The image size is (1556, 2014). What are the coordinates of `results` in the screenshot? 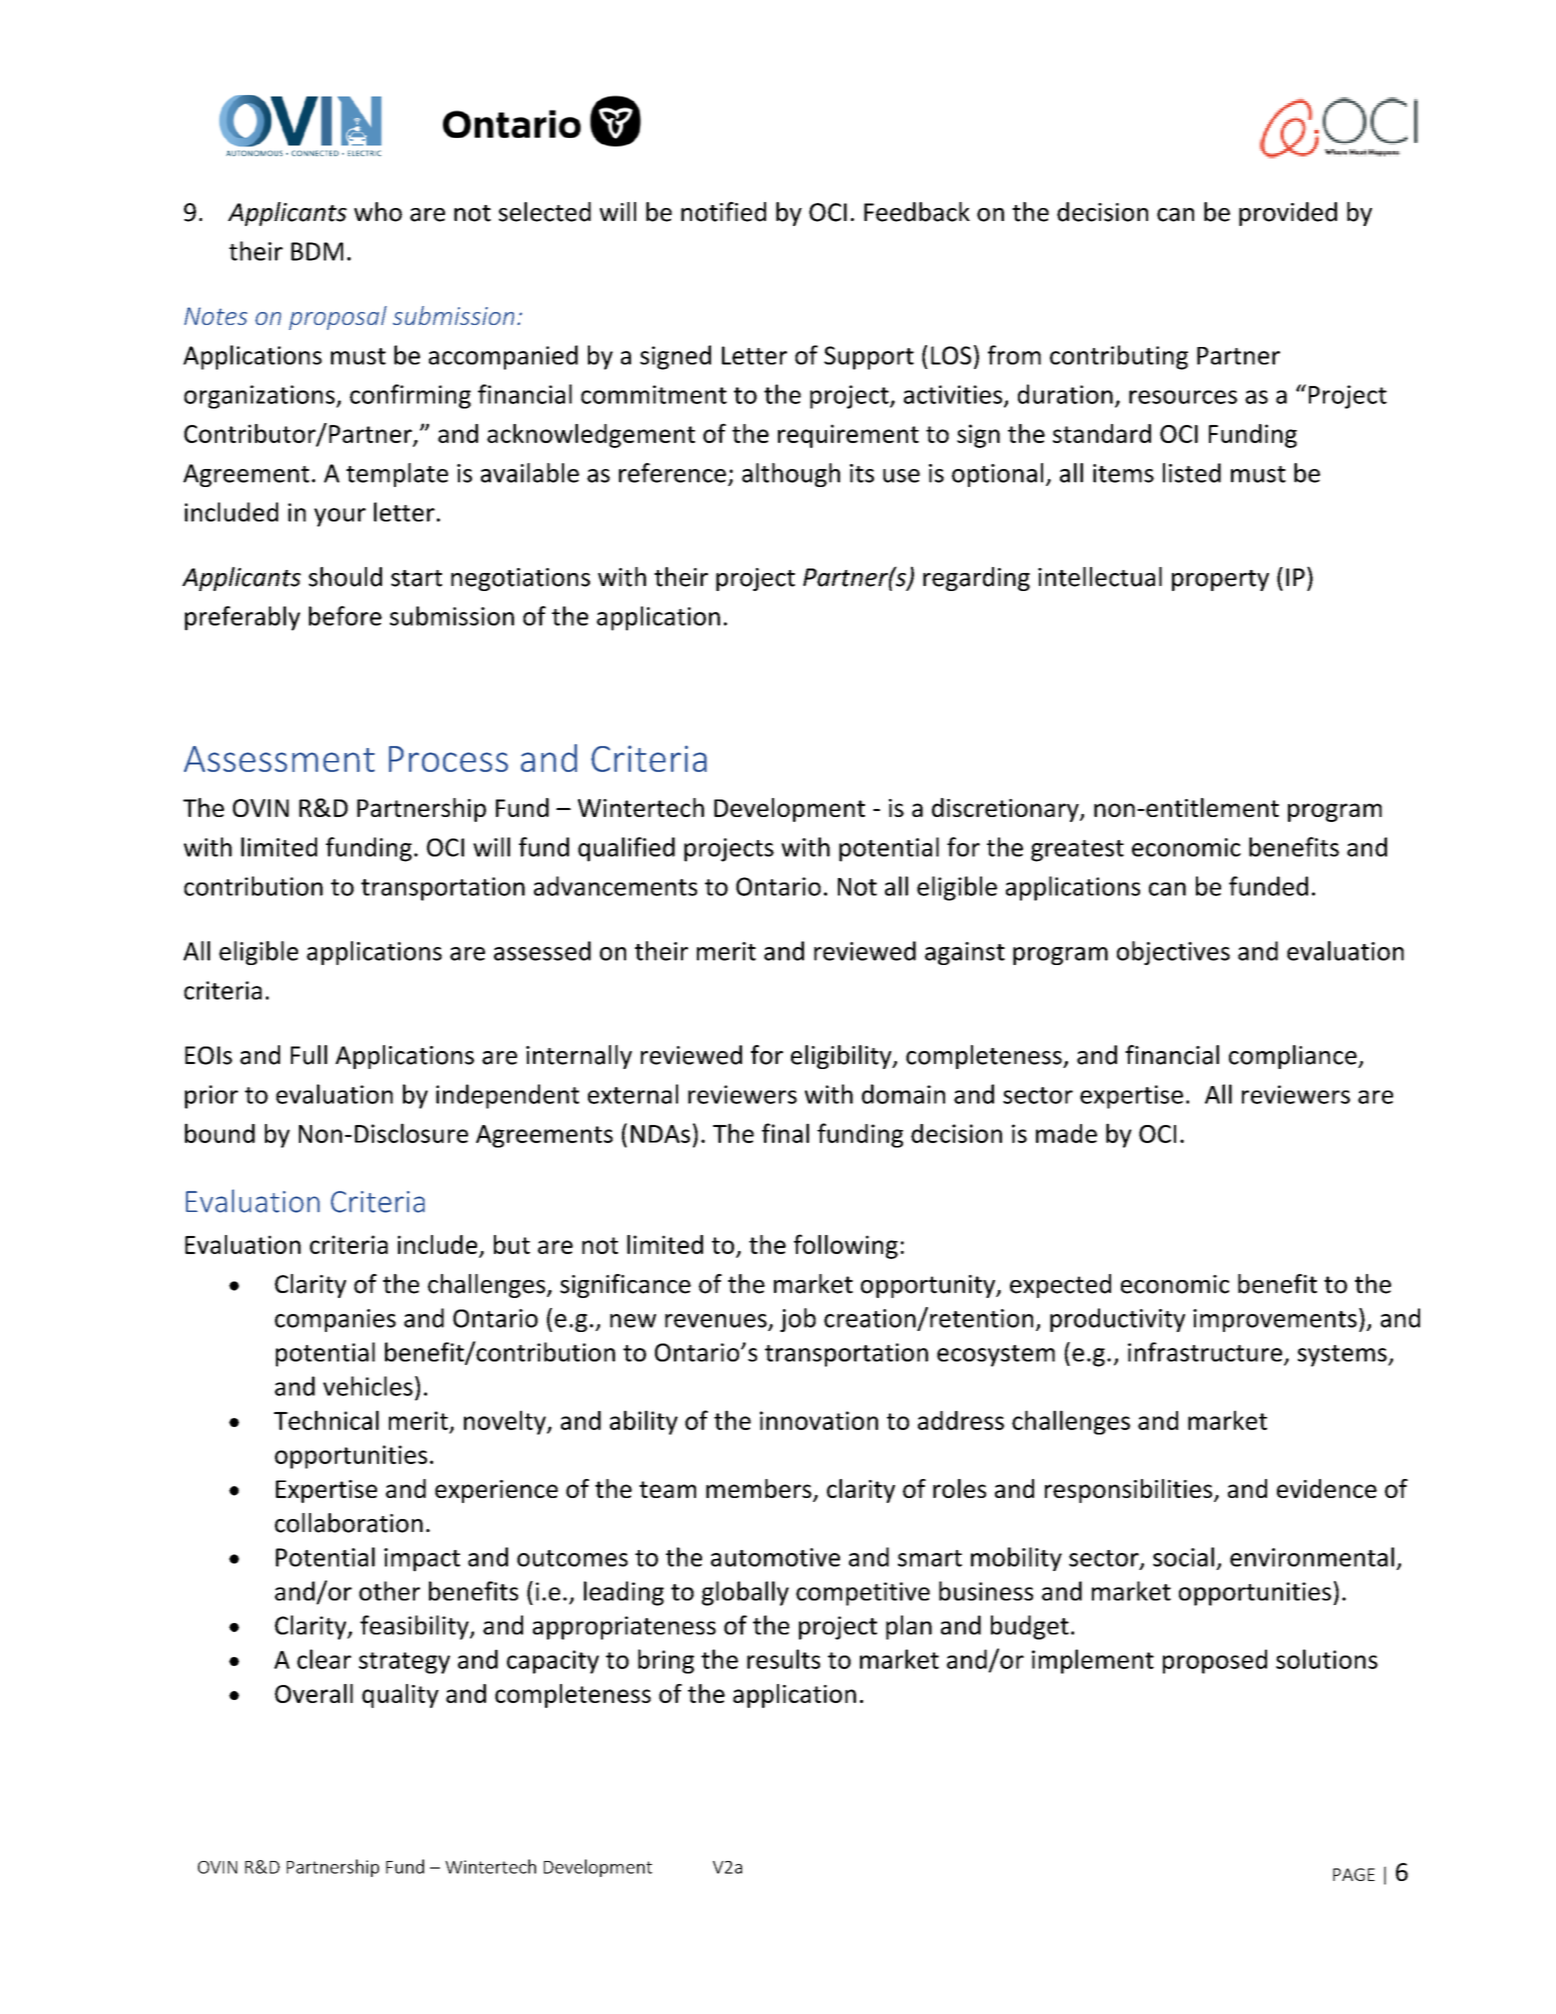 It's located at (783, 1659).
